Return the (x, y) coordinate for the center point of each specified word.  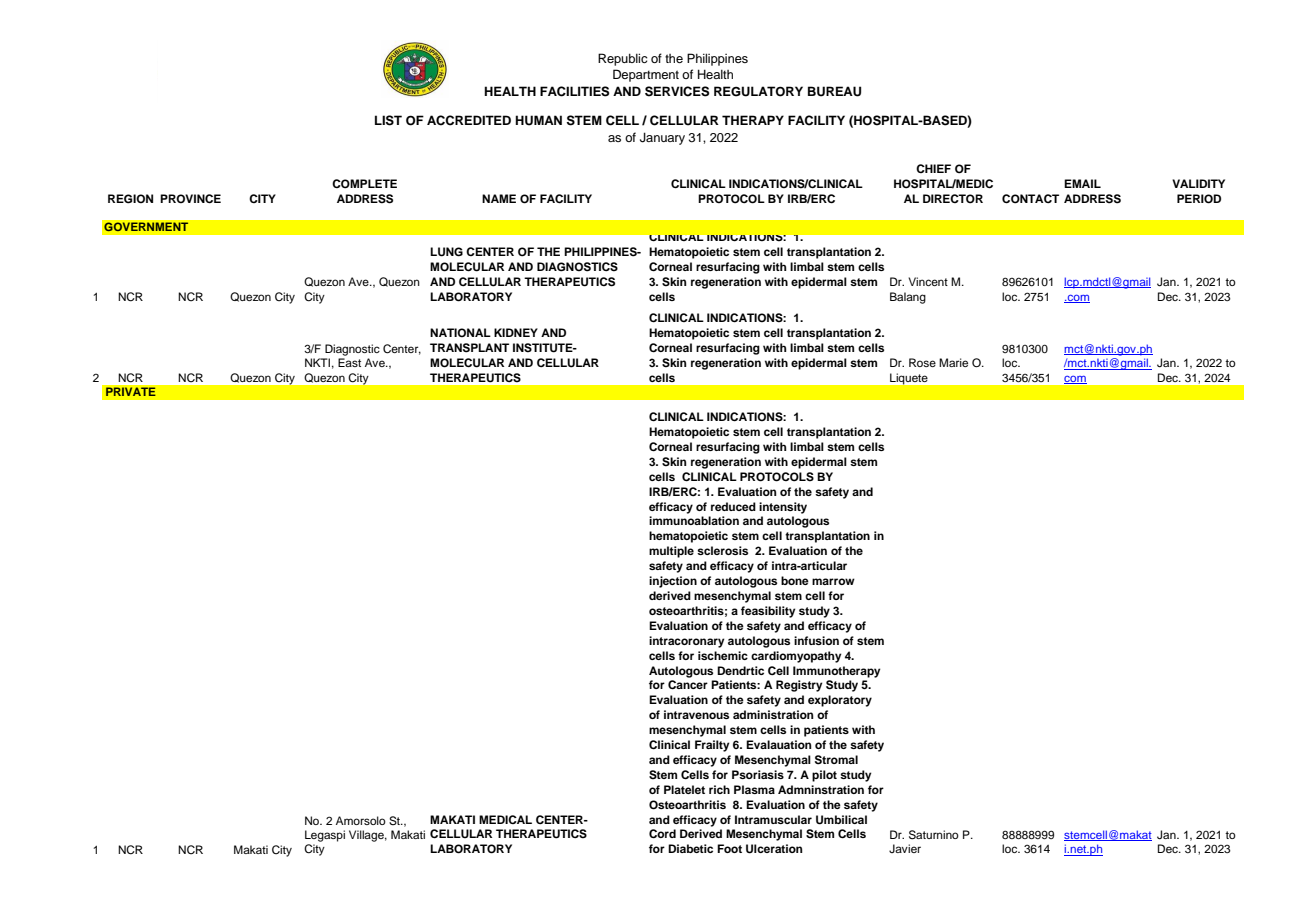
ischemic (723, 655)
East (349, 362)
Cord (662, 834)
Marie (953, 362)
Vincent (928, 281)
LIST (388, 120)
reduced (733, 506)
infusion (816, 640)
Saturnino (934, 835)
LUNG (446, 252)
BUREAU (834, 91)
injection (673, 582)
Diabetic (690, 848)
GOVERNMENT (146, 227)
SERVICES (677, 91)
